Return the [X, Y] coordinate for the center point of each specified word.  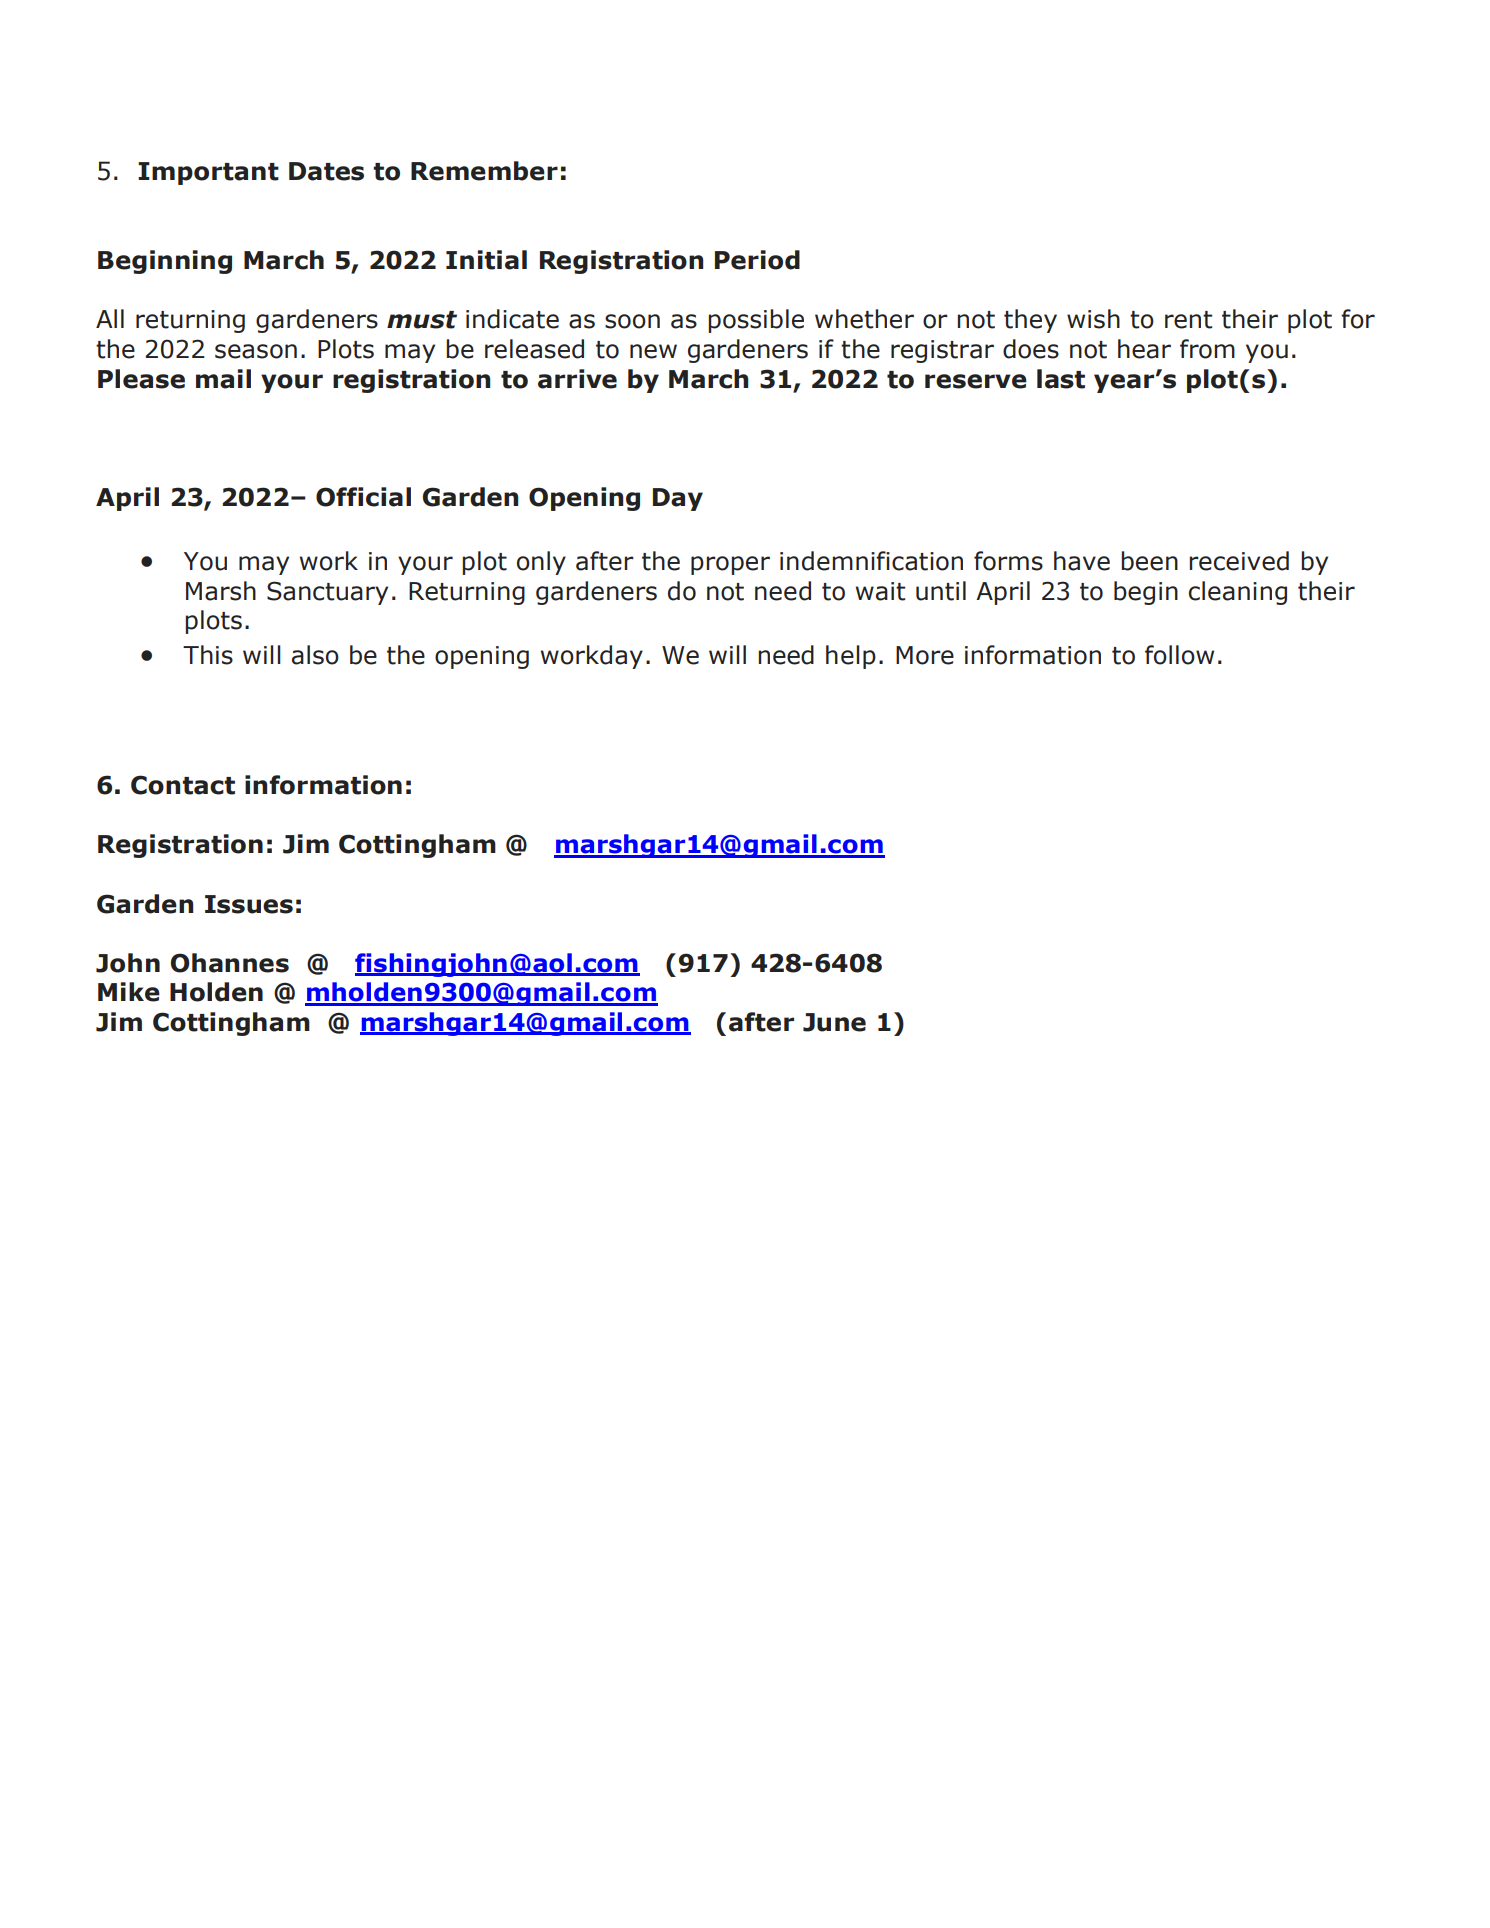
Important [208, 173]
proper [730, 565]
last [1061, 379]
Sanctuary [327, 593]
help [851, 657]
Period [757, 260]
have [1082, 561]
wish [1093, 319]
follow [1179, 655]
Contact [183, 785]
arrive [577, 379]
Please [141, 379]
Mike [129, 992]
